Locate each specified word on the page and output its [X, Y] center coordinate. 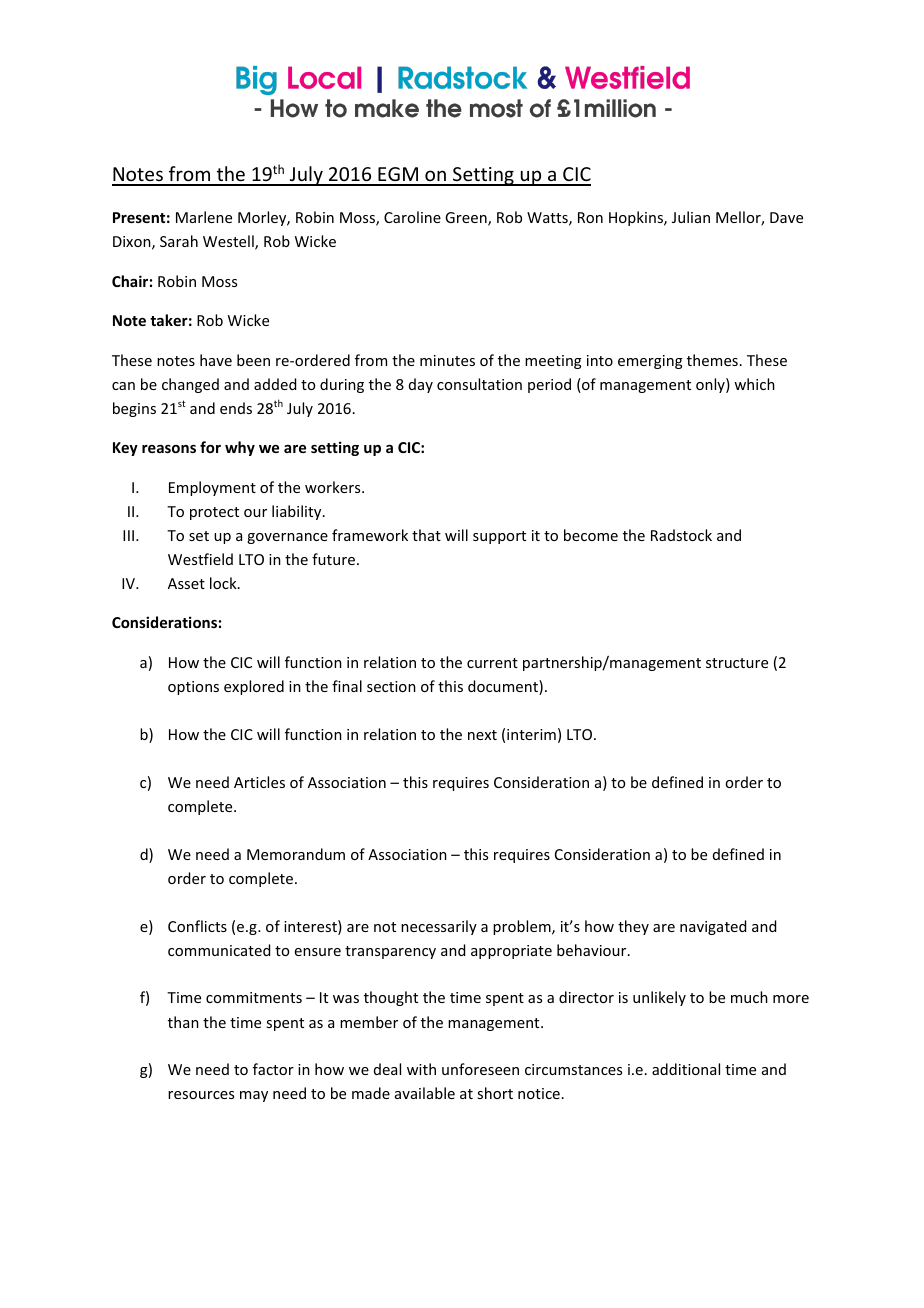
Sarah [179, 241]
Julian [691, 217]
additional [686, 1069]
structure [737, 663]
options [193, 688]
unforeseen [480, 1069]
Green [467, 219]
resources [201, 1095]
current [492, 663]
